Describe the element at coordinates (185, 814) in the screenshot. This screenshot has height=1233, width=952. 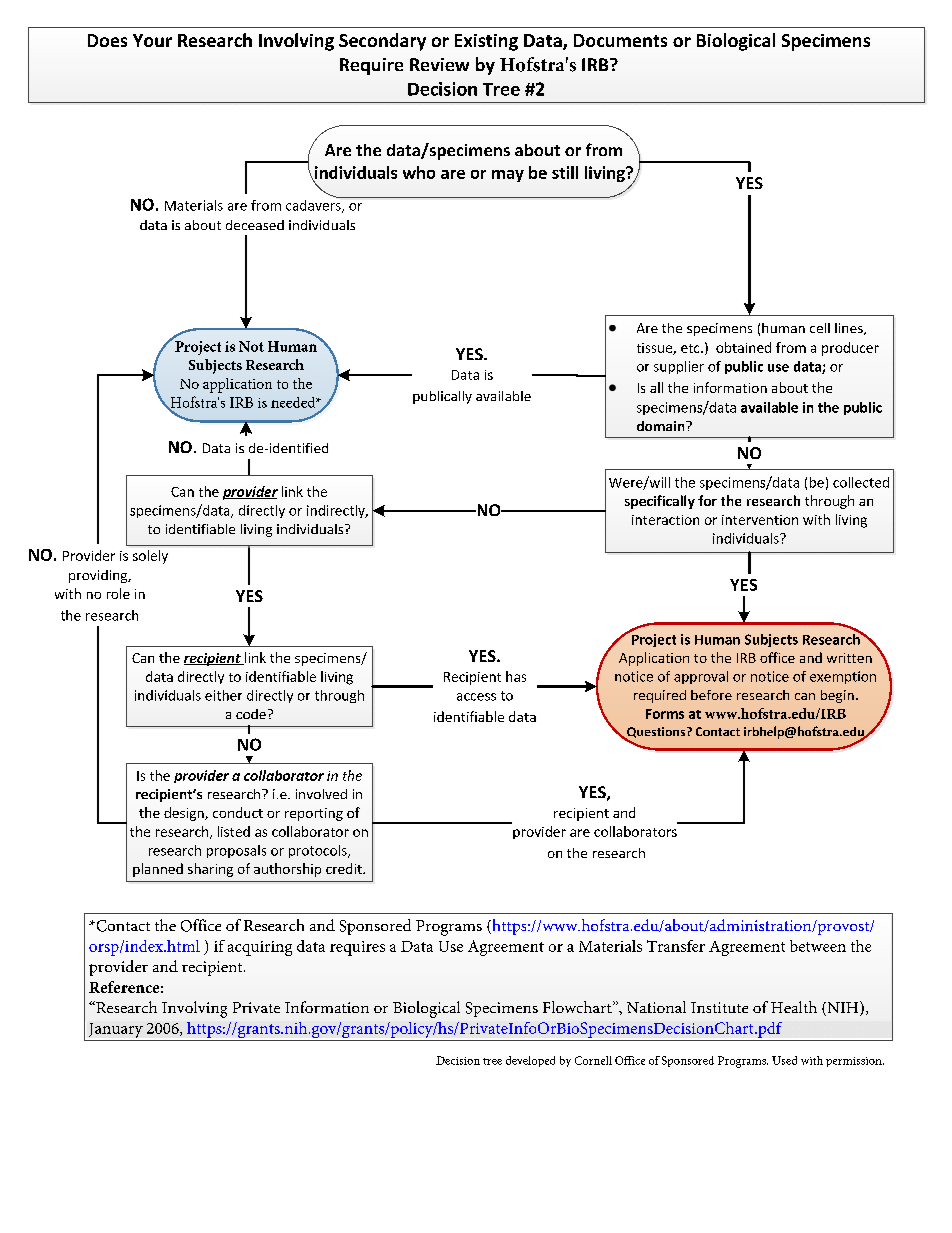
I see `design` at that location.
